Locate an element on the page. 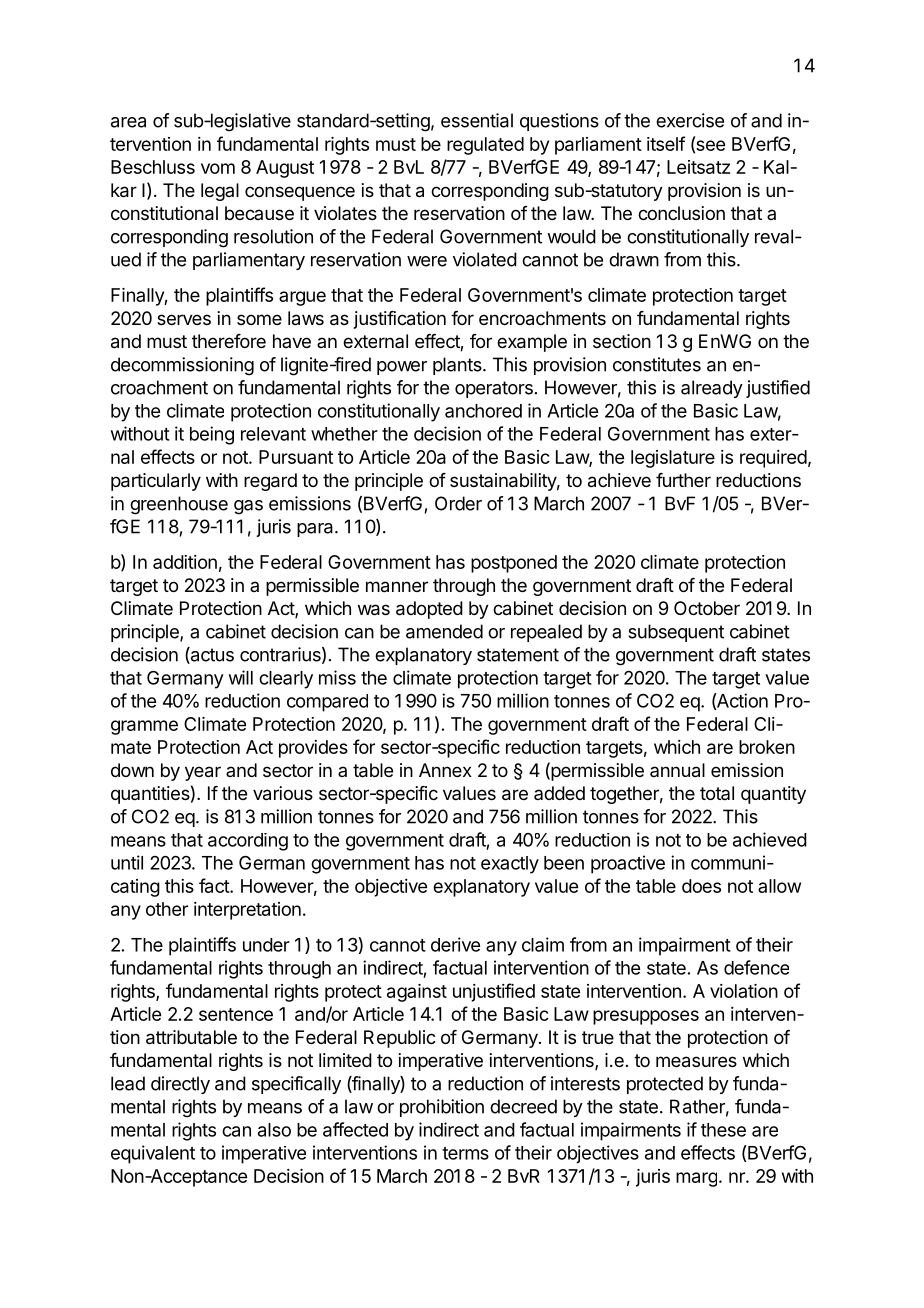  regulated is located at coordinates (485, 146).
